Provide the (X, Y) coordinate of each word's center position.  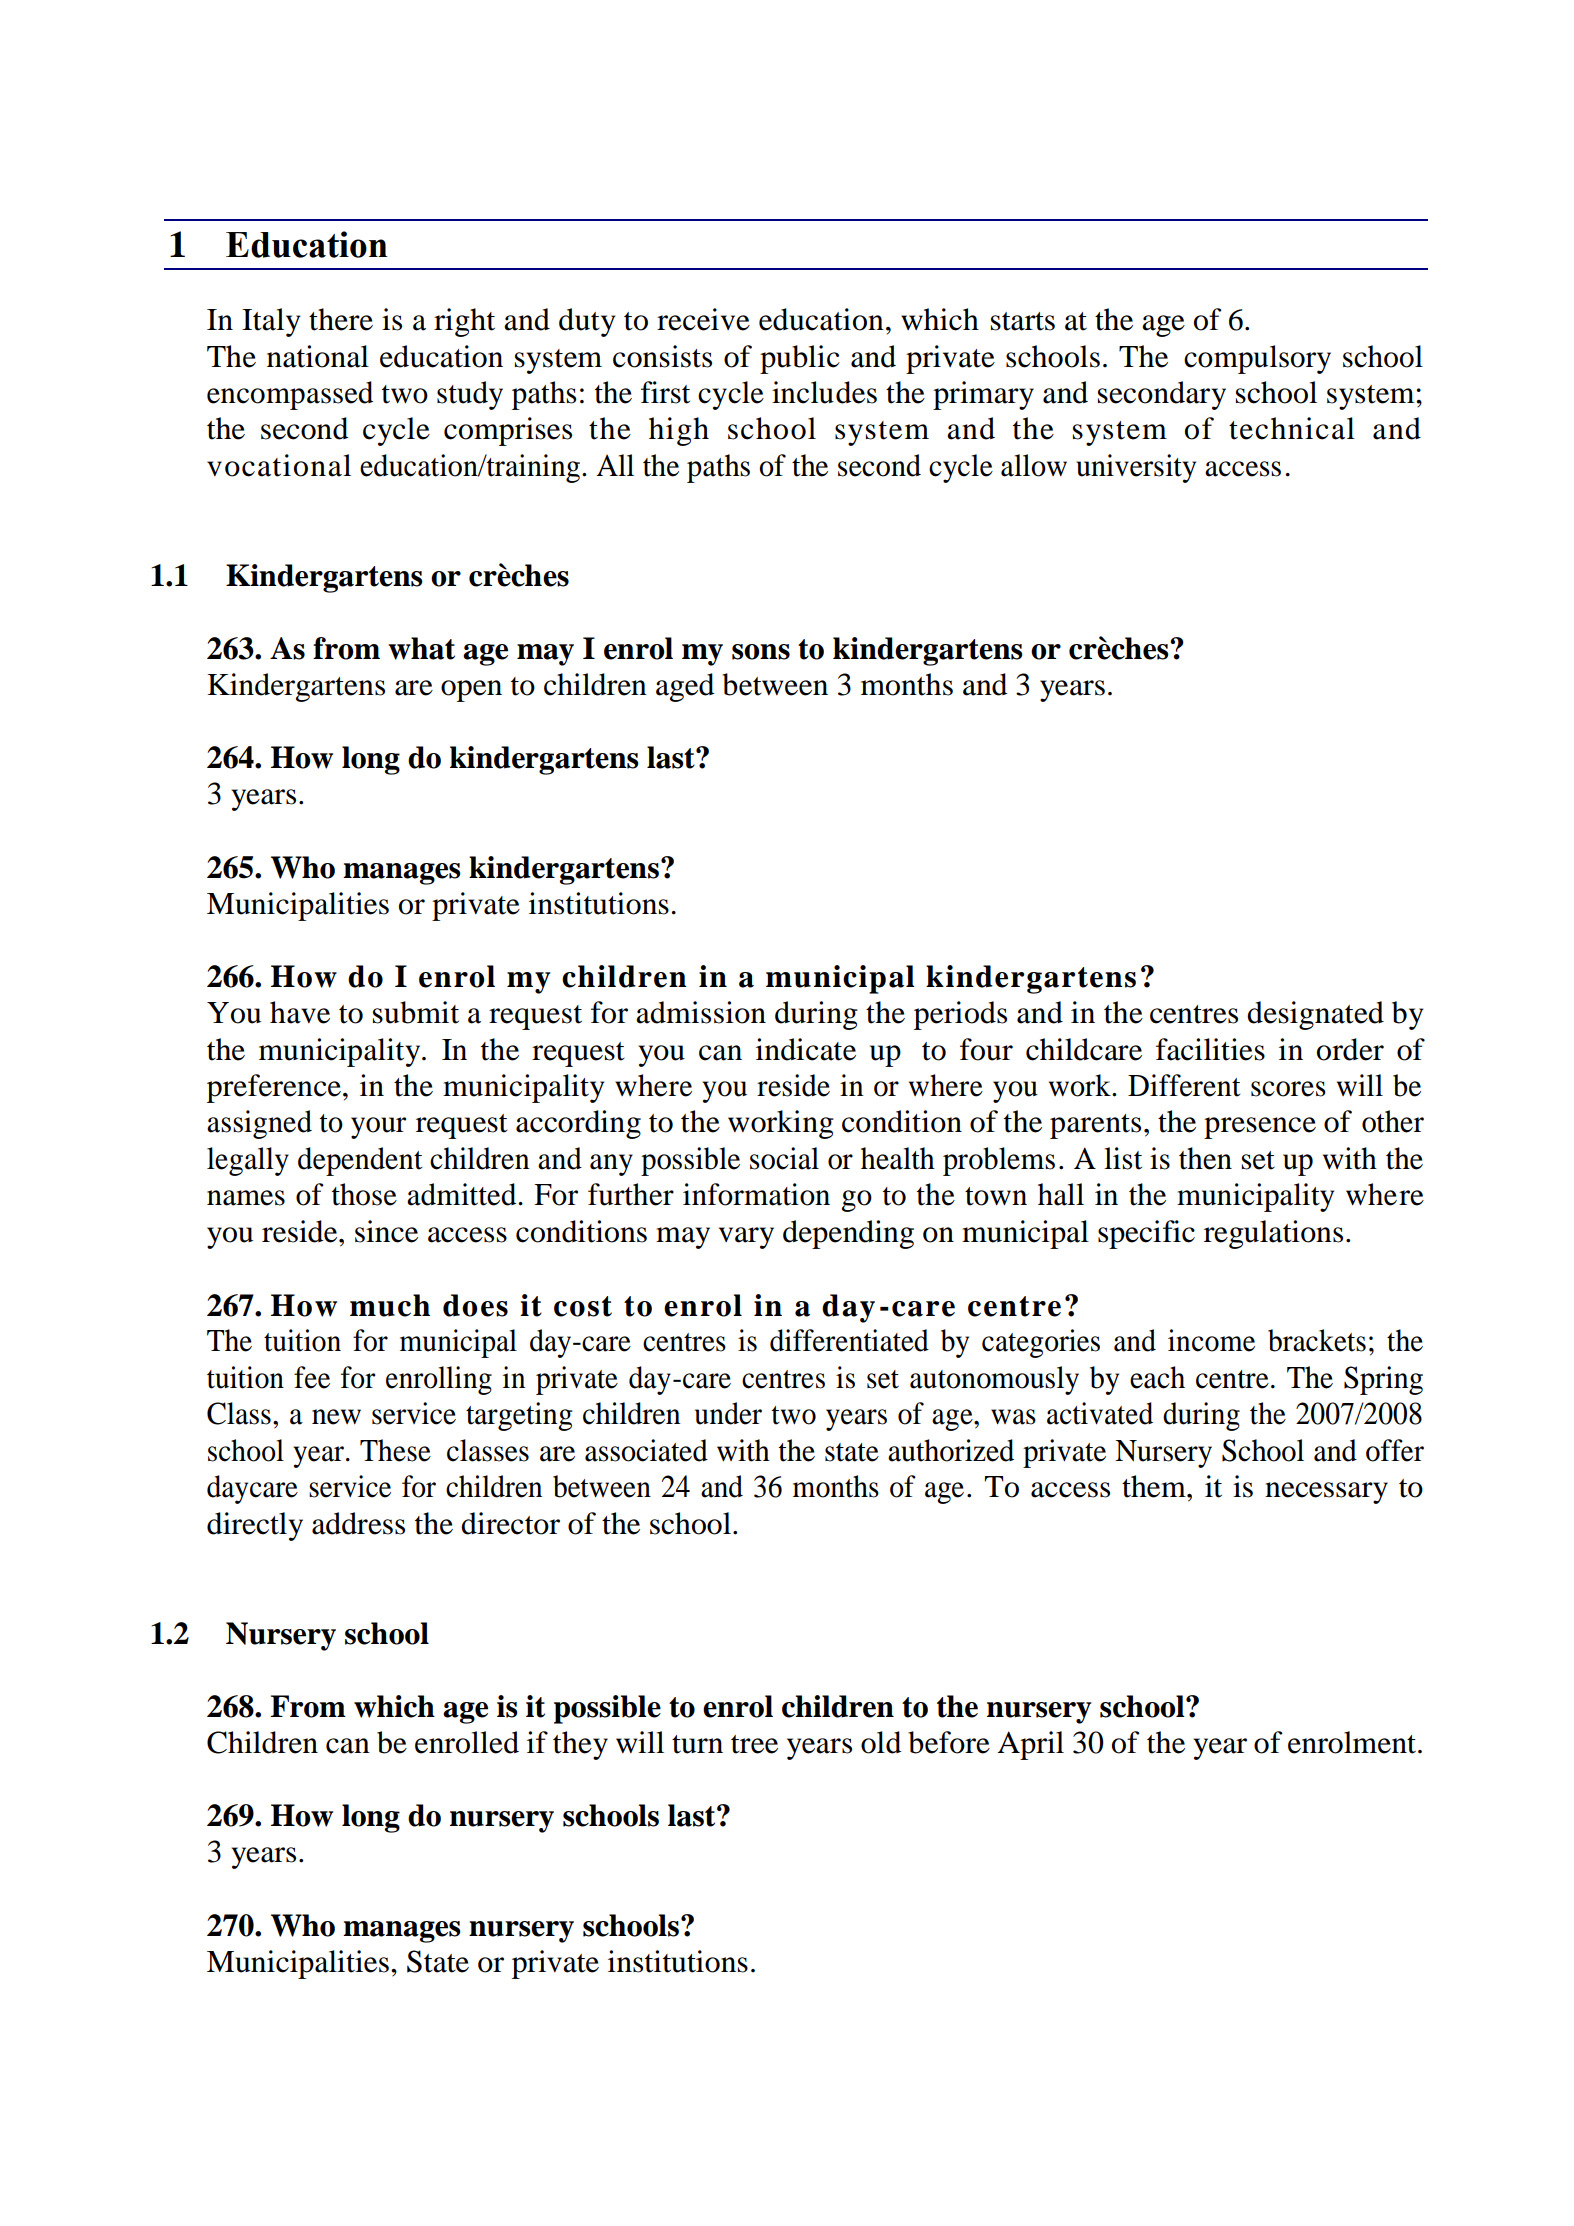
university (1136, 468)
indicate (806, 1049)
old (881, 1742)
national (318, 356)
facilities (1210, 1049)
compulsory (1257, 359)
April (1030, 1745)
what (421, 648)
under (728, 1413)
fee (312, 1377)
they (580, 1745)
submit (416, 1012)
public (800, 359)
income (1211, 1340)
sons (761, 652)
